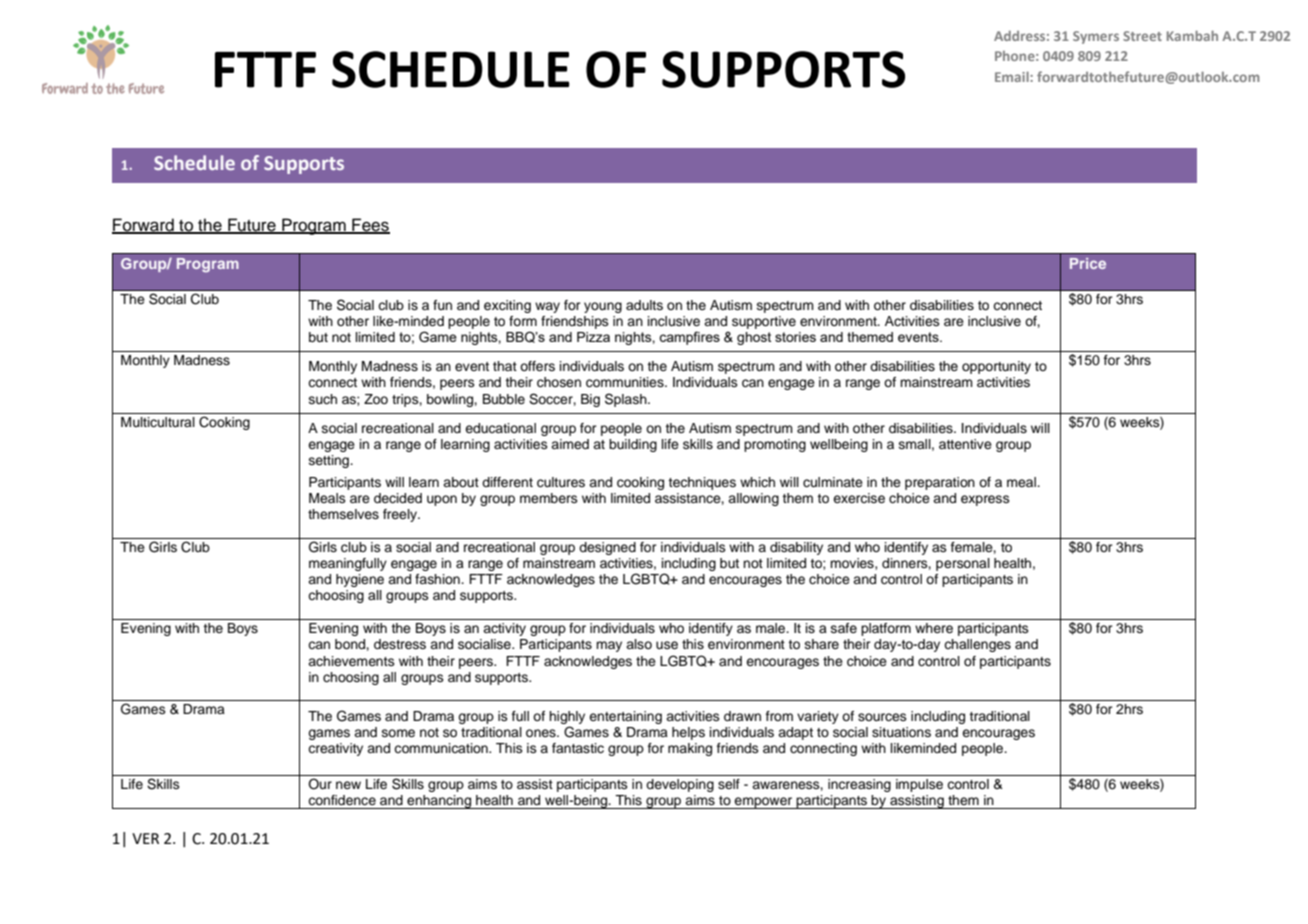 Image resolution: width=1308 pixels, height=924 pixels. I want to click on Email, so click(1013, 76).
